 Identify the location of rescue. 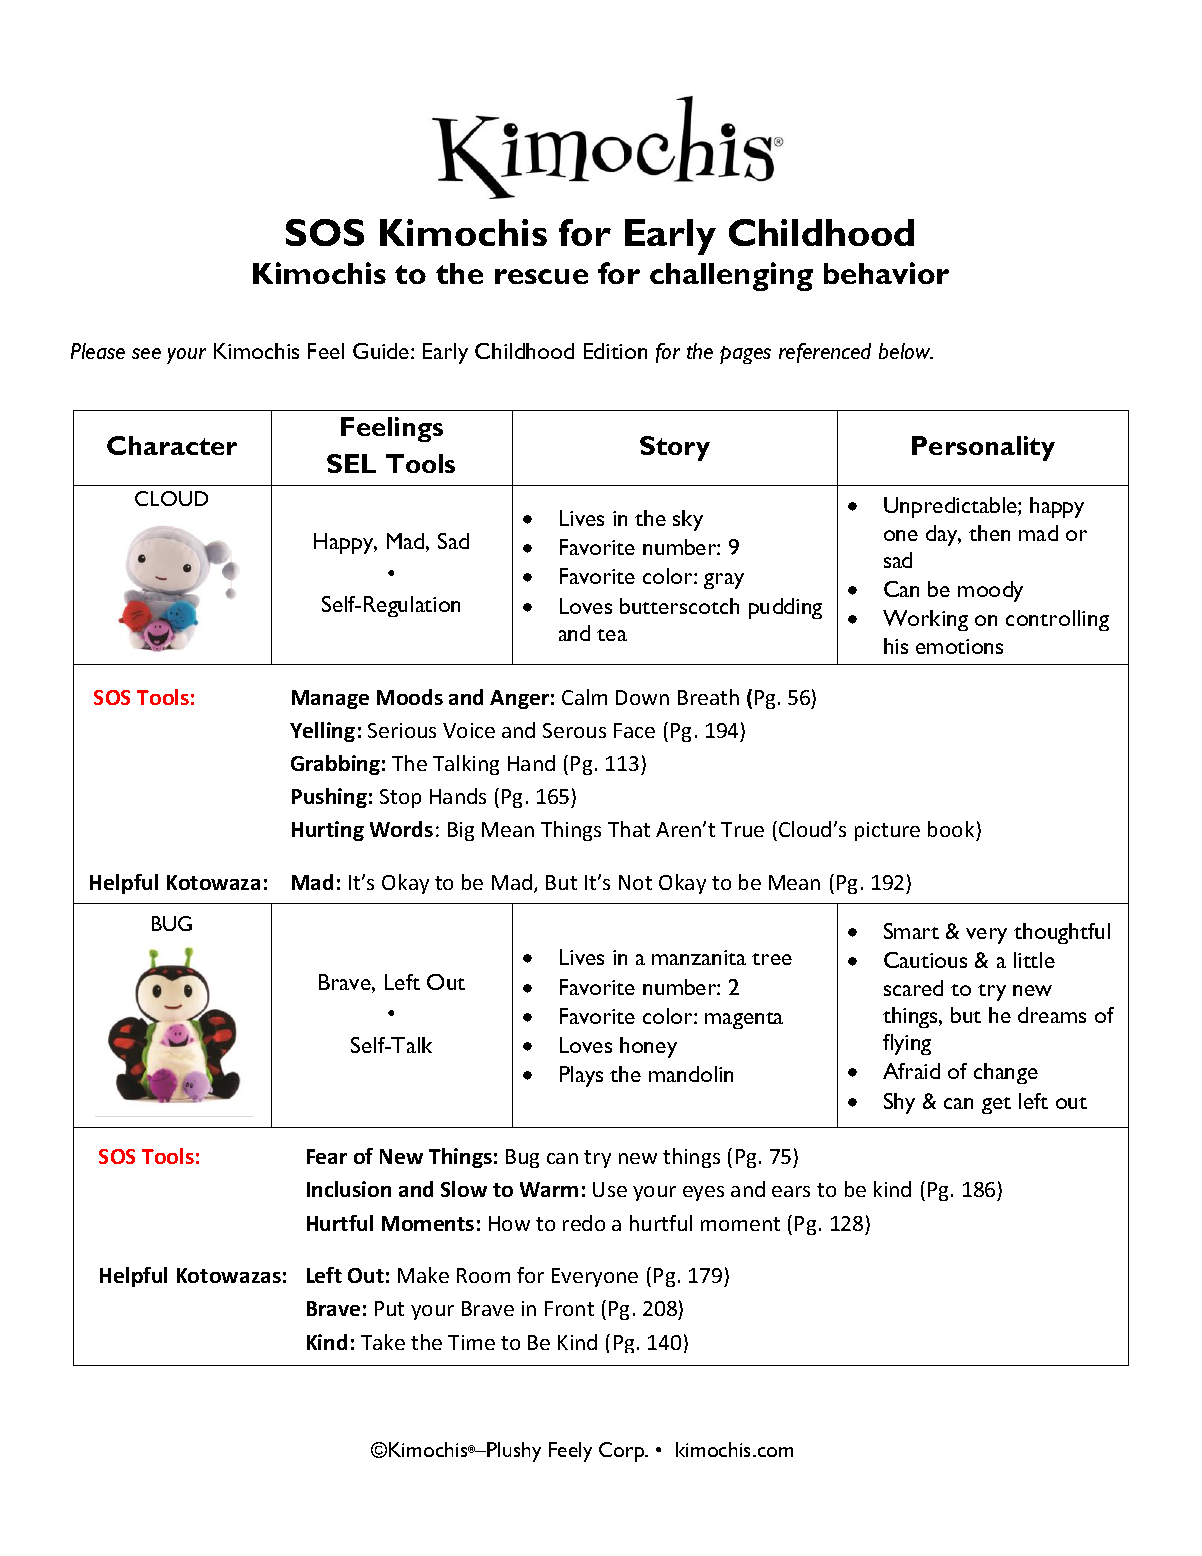
(541, 276).
